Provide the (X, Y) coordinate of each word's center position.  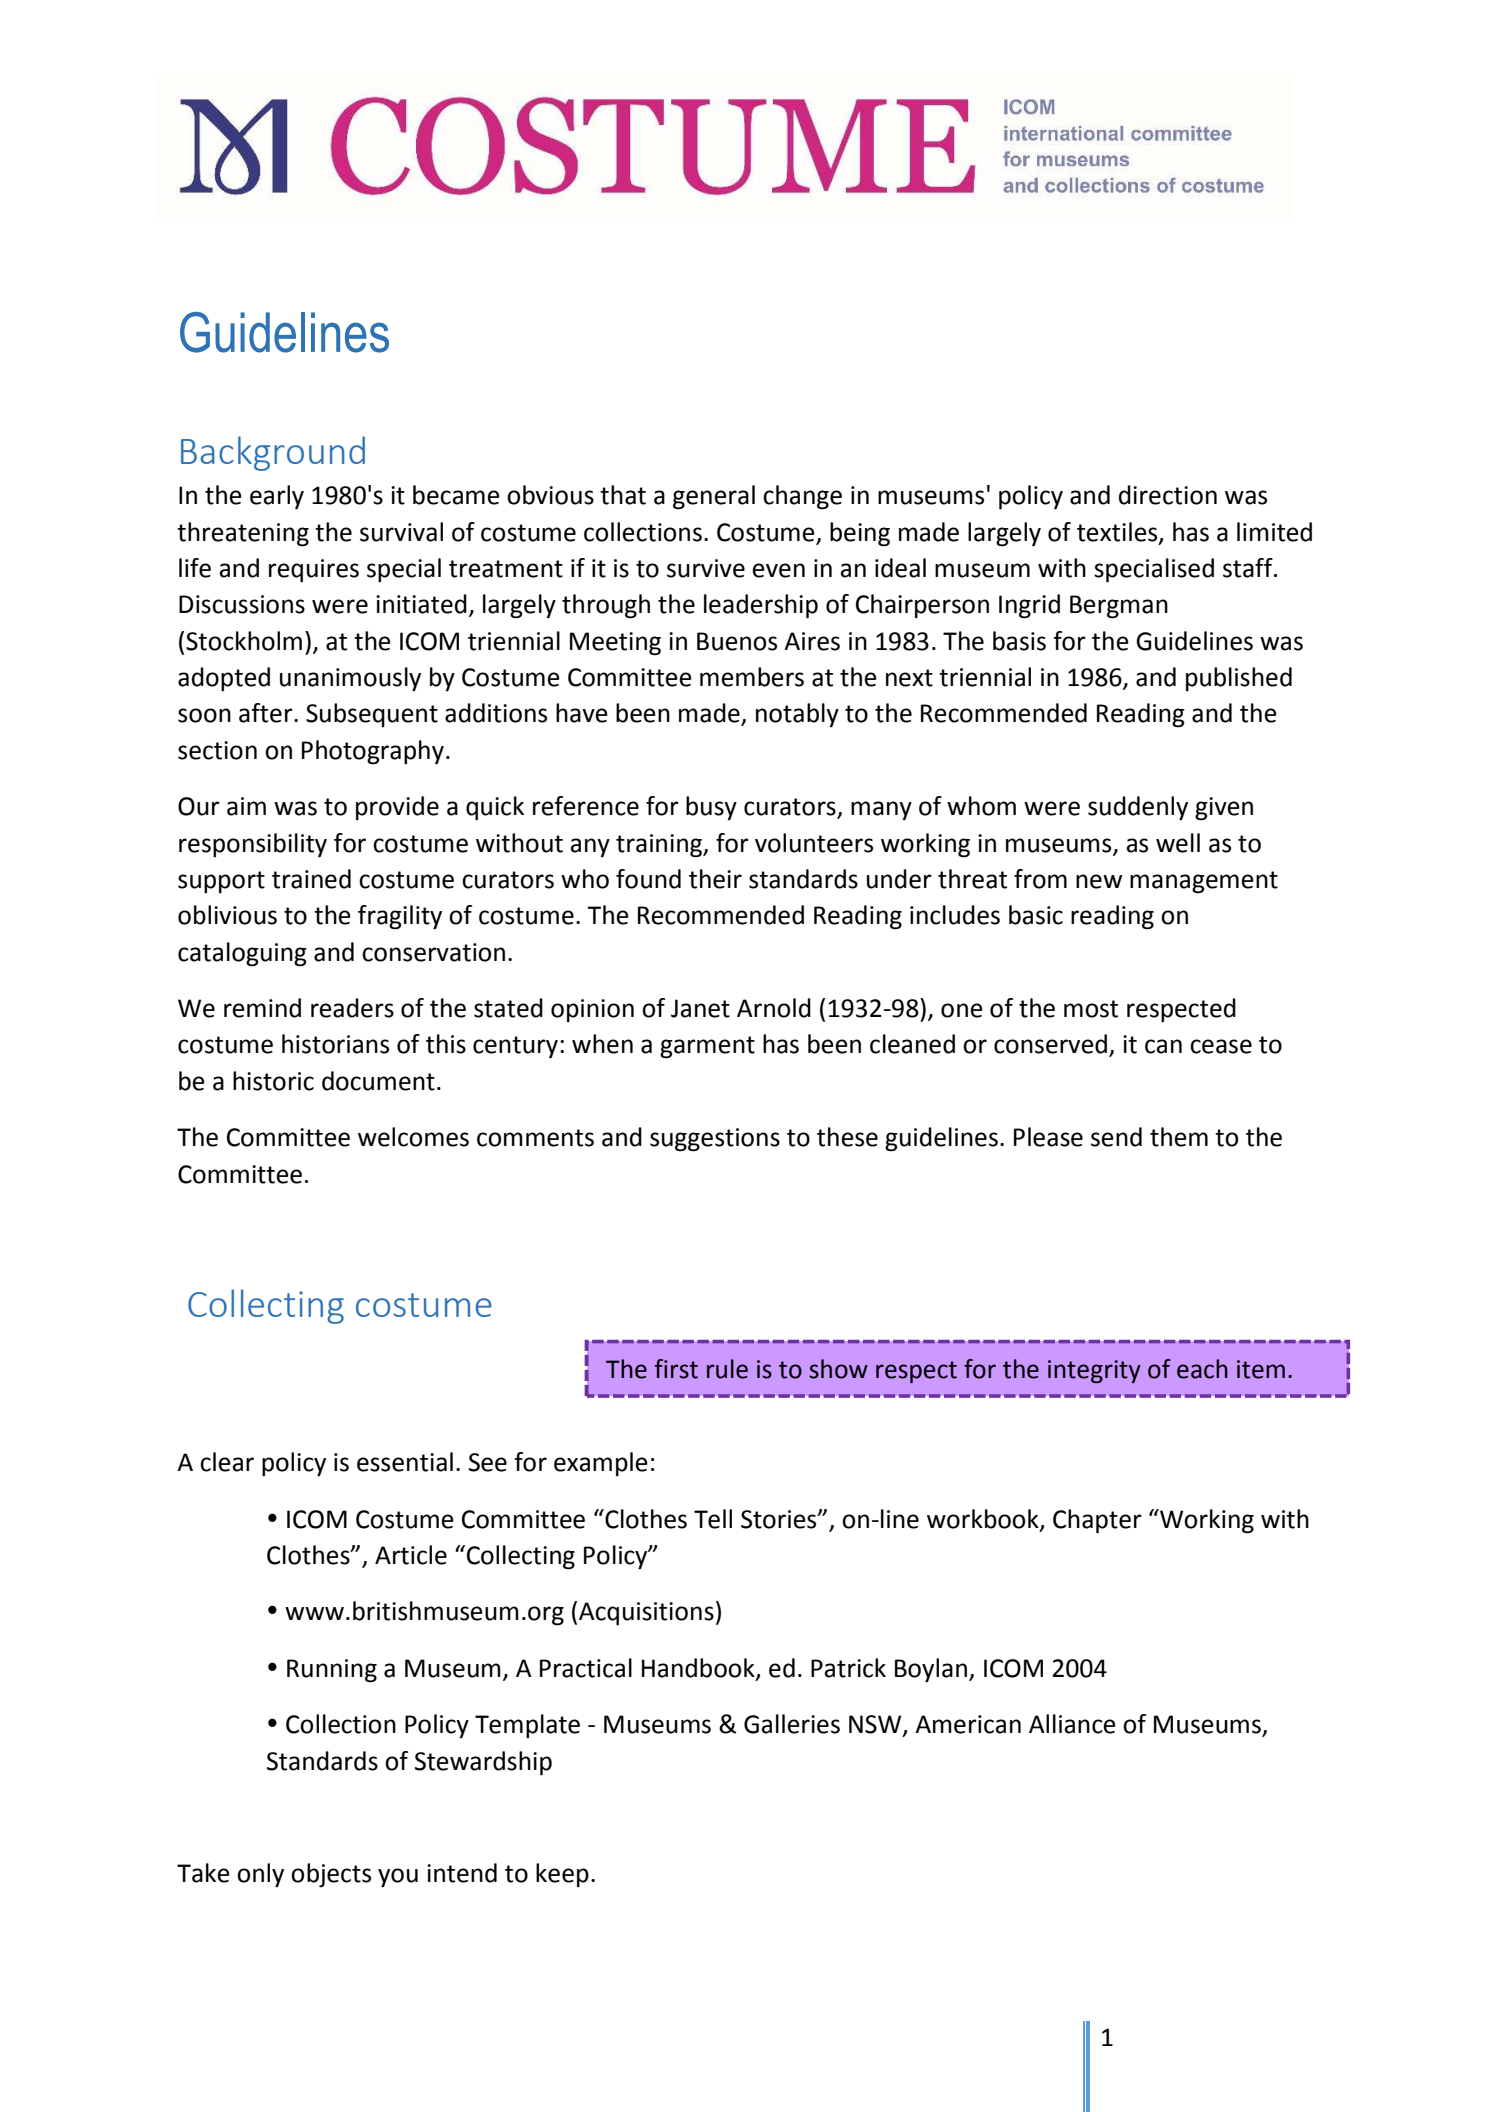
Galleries (792, 1724)
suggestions (715, 1140)
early (277, 497)
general (714, 497)
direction (1168, 495)
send (1116, 1137)
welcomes (413, 1137)
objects (331, 1875)
